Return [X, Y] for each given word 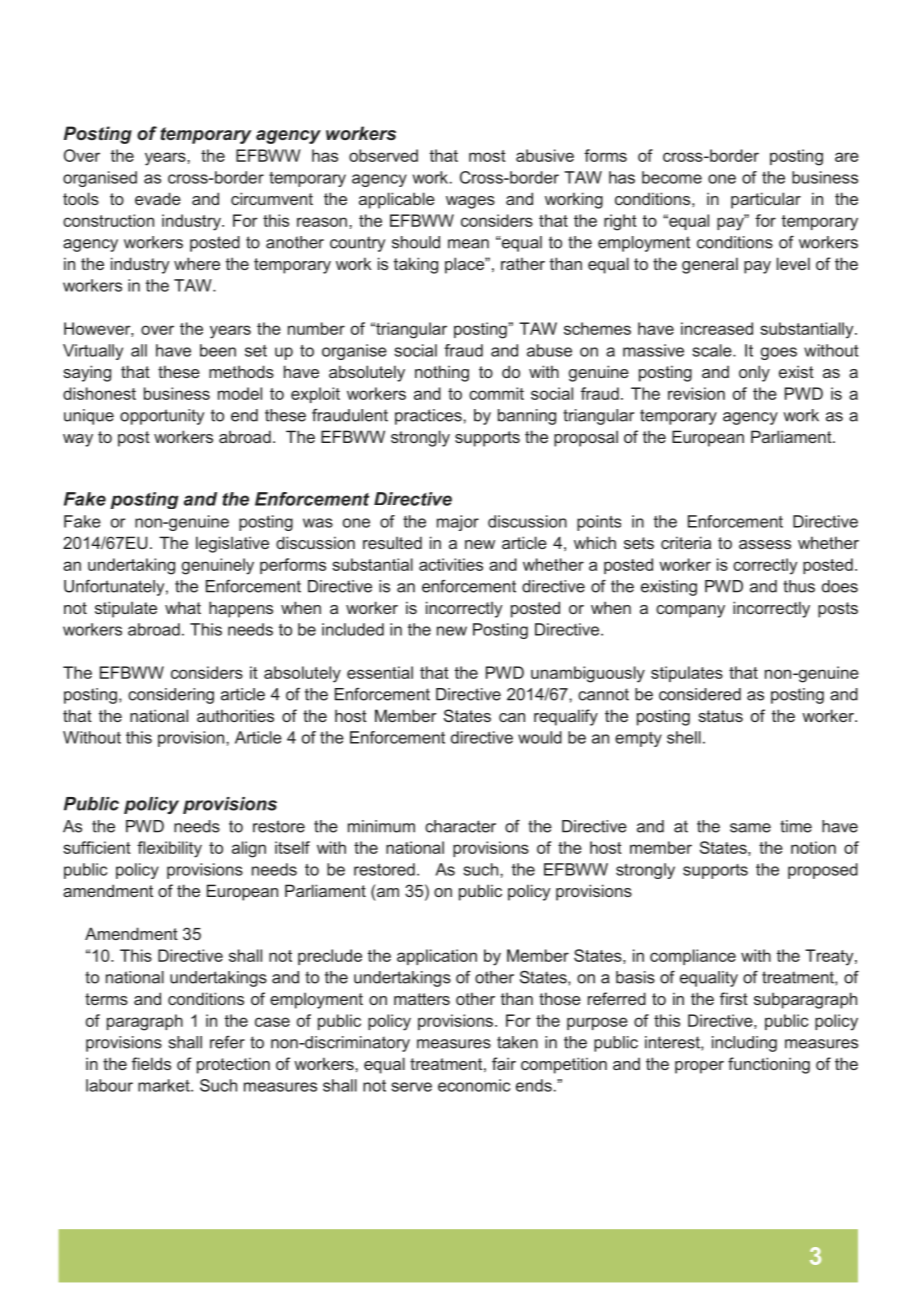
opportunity [162, 417]
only [754, 373]
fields [151, 1063]
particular [766, 200]
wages [470, 202]
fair [504, 1063]
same [750, 828]
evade [158, 198]
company [690, 611]
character [460, 826]
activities [451, 564]
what [183, 607]
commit [496, 393]
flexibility [169, 849]
